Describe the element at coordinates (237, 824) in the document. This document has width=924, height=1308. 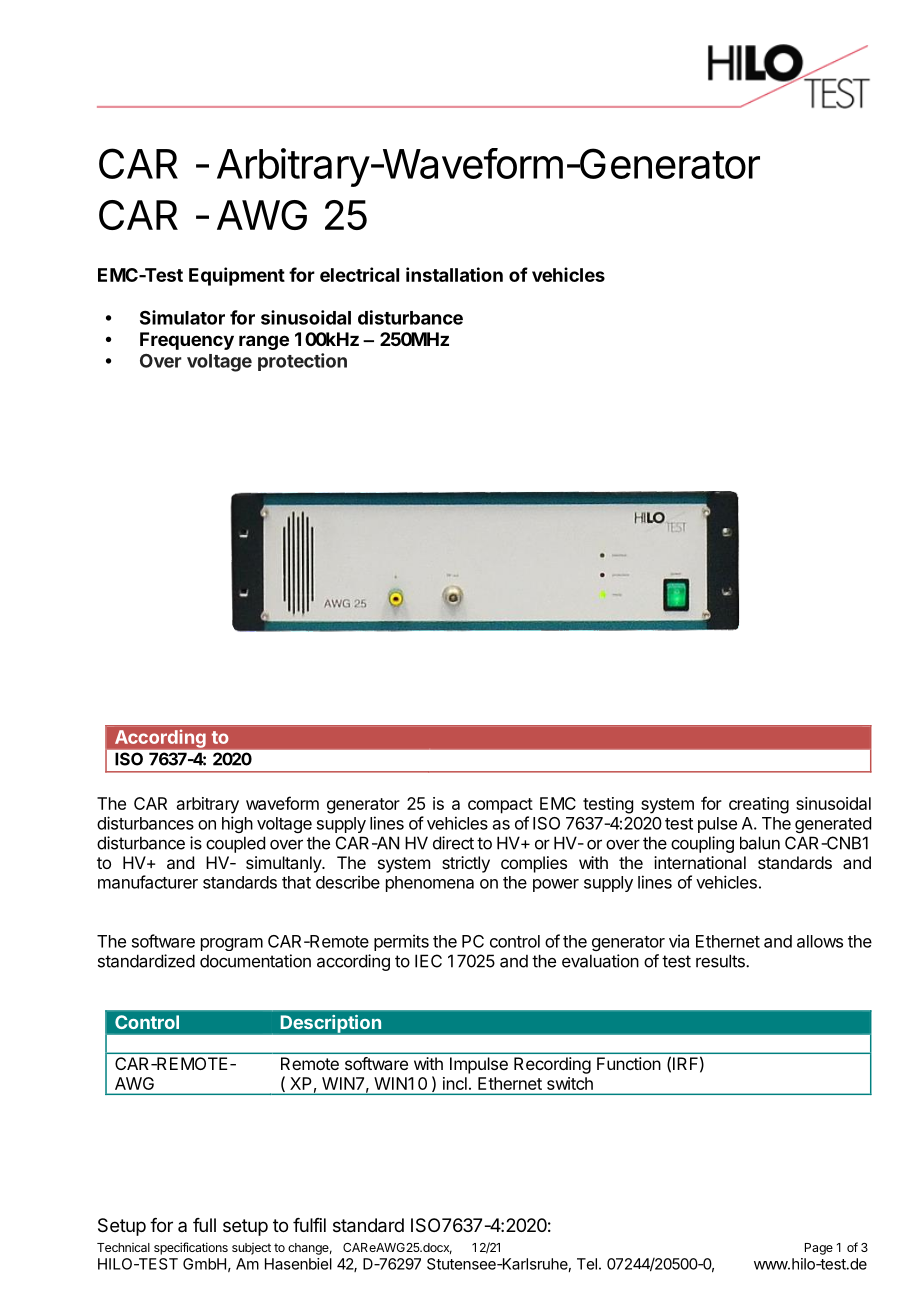
I see `high` at that location.
